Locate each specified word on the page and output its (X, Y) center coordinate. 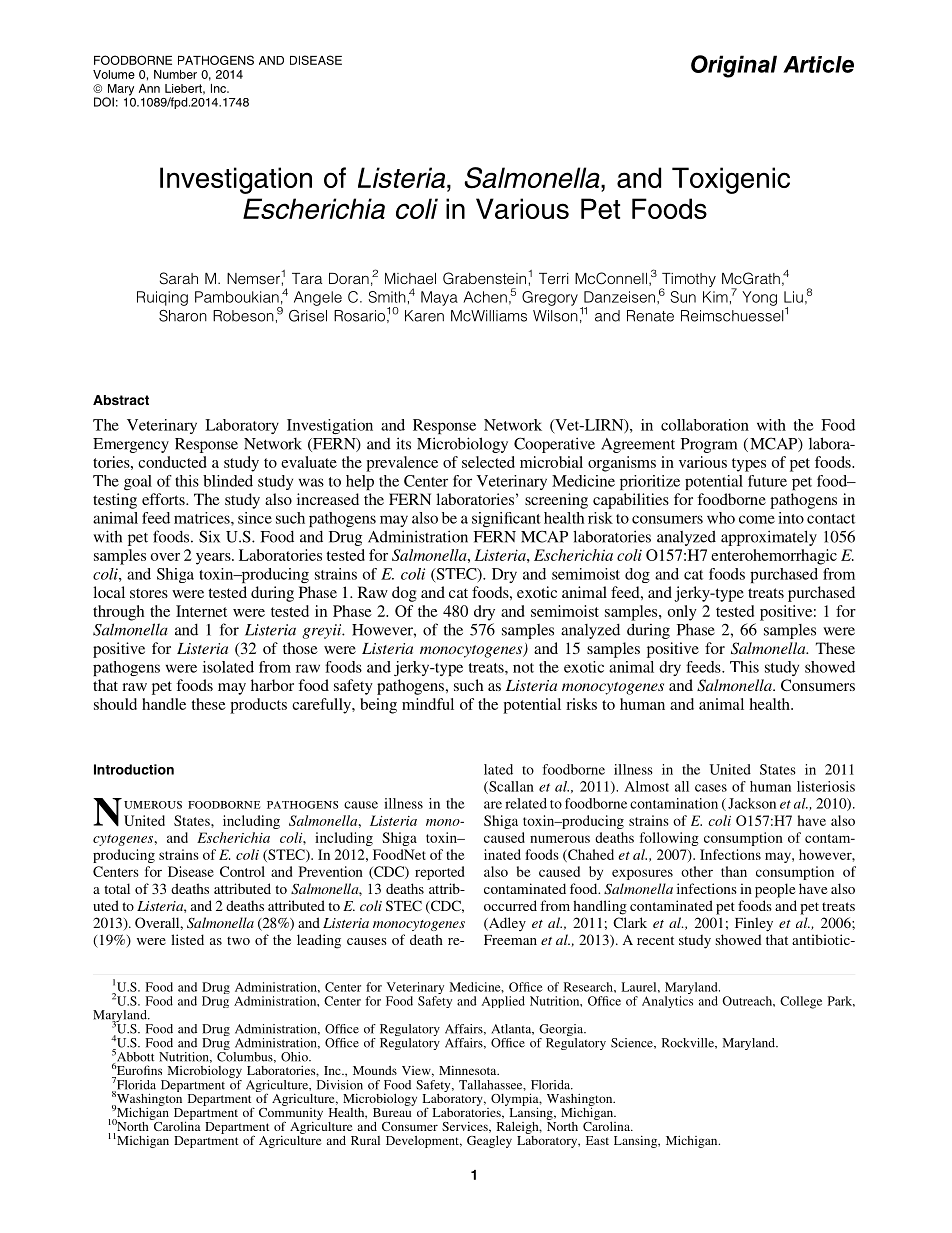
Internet (201, 611)
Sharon (183, 316)
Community (291, 1113)
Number (175, 74)
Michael (410, 278)
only (682, 613)
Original (734, 66)
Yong (759, 298)
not (523, 668)
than (734, 871)
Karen (424, 316)
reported (439, 873)
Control (242, 871)
